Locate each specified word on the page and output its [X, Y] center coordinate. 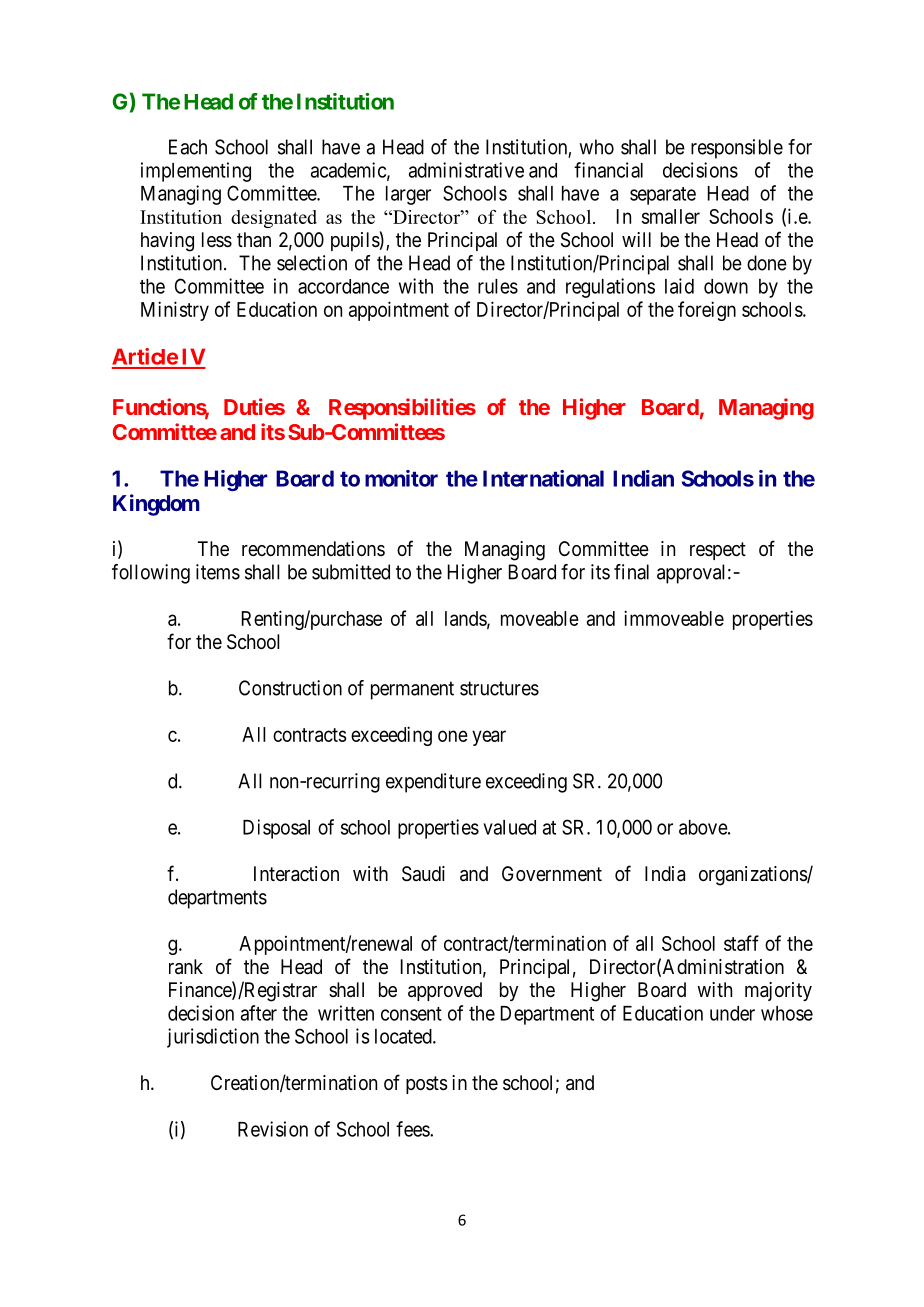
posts [427, 1085]
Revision [273, 1129]
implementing [196, 172]
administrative [466, 170]
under [732, 1013]
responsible [737, 149]
